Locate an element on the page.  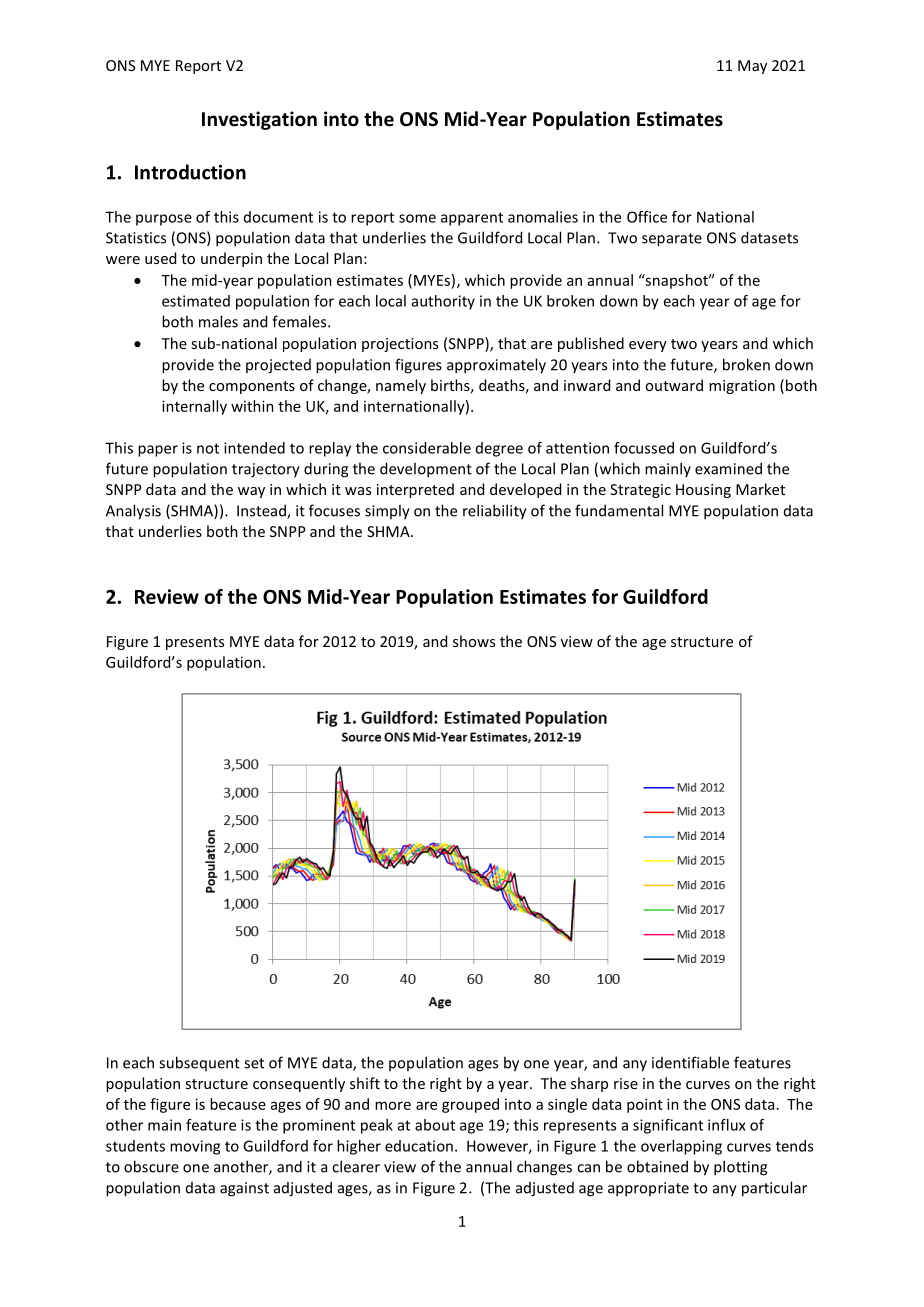
Housing is located at coordinates (703, 491).
